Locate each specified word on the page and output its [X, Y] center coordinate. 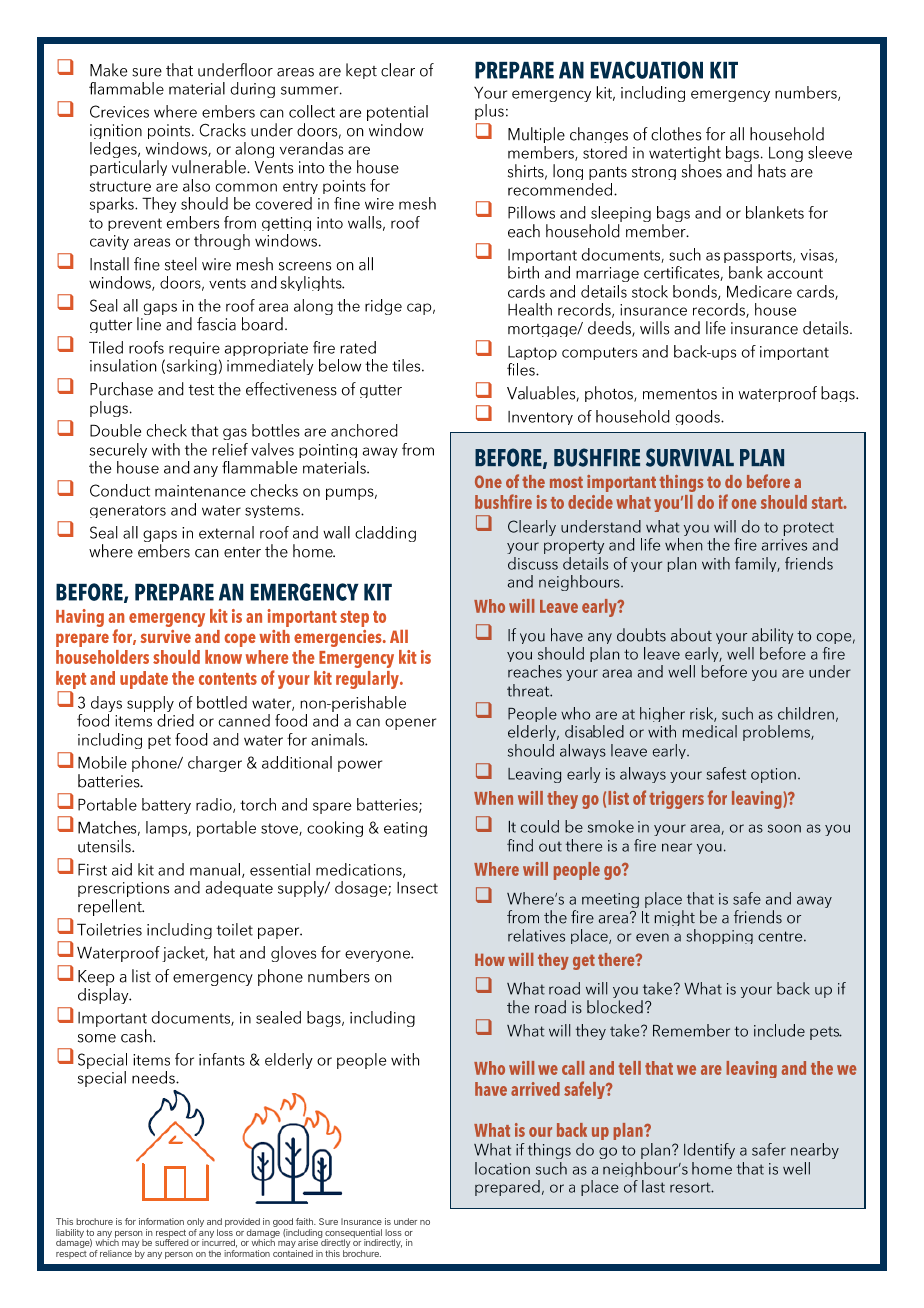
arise [308, 1242]
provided [242, 1224]
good [283, 1224]
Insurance [361, 1221]
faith [305, 1221]
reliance [116, 1253]
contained [293, 1253]
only [195, 1224]
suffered [171, 1242]
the [215, 1253]
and [214, 1221]
